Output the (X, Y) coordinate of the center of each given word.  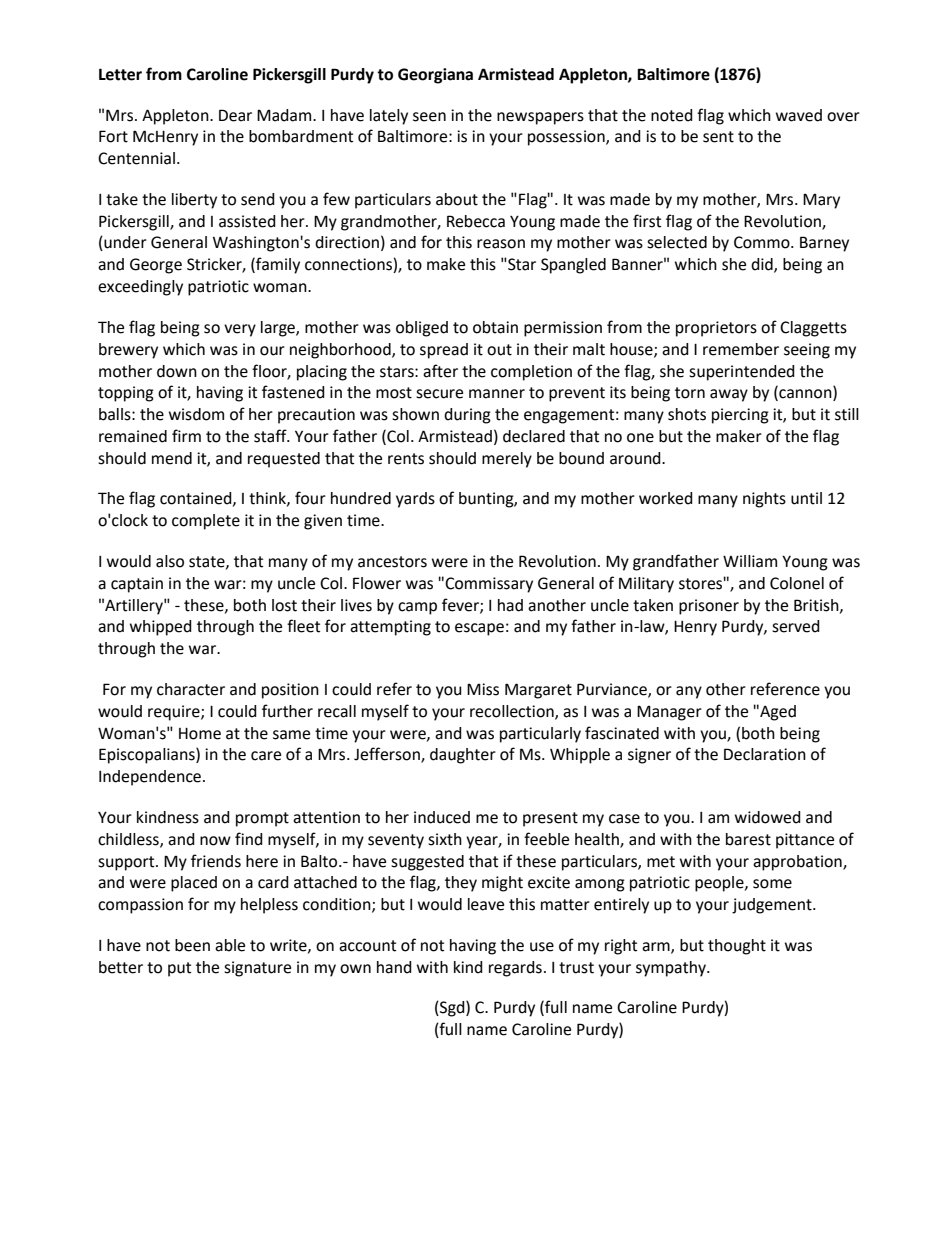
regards (515, 969)
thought (737, 947)
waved (799, 115)
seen (429, 117)
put (179, 969)
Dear (235, 115)
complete (206, 522)
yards (415, 500)
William (750, 561)
